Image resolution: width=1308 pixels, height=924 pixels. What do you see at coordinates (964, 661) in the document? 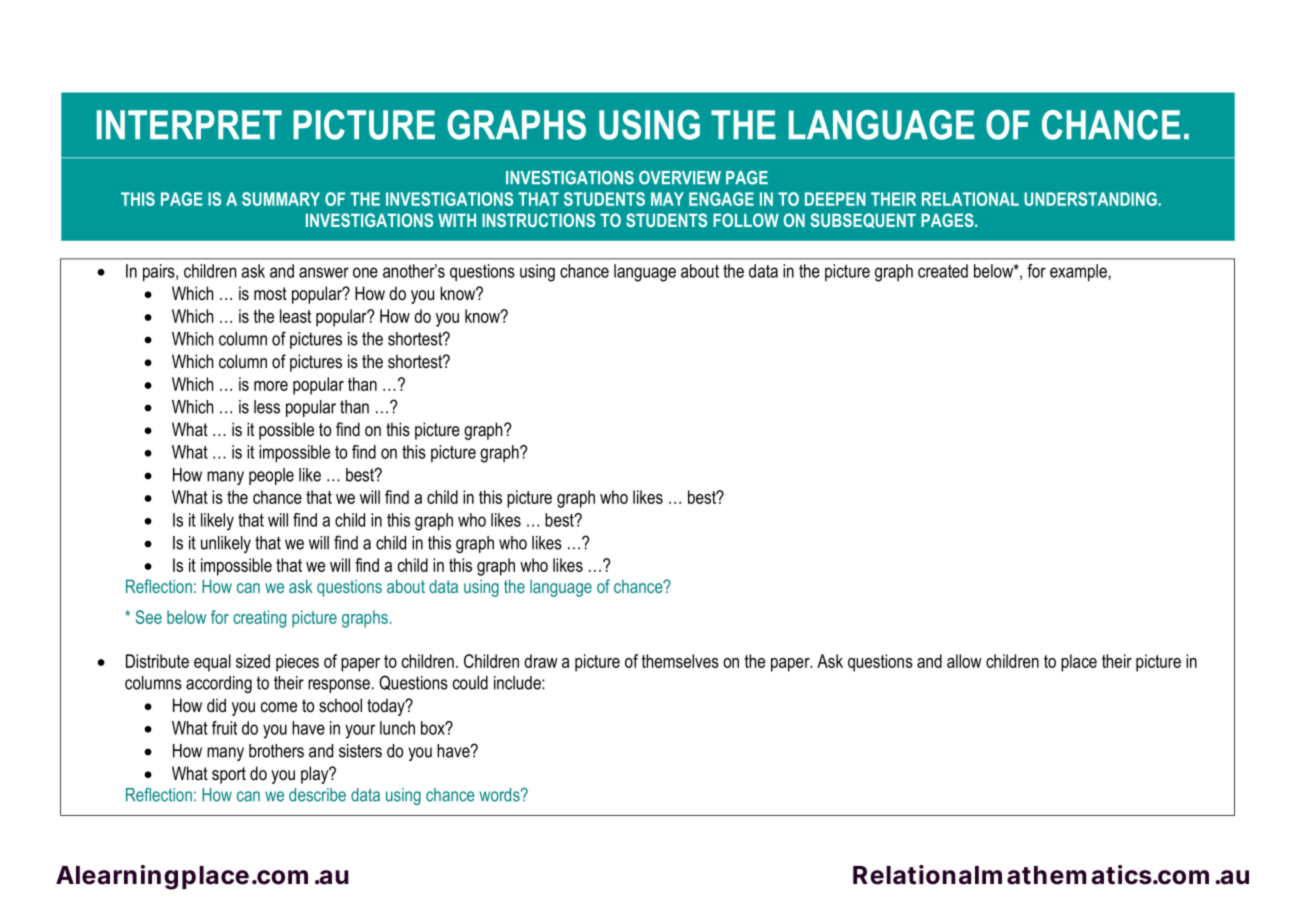
I see `allow` at bounding box center [964, 661].
